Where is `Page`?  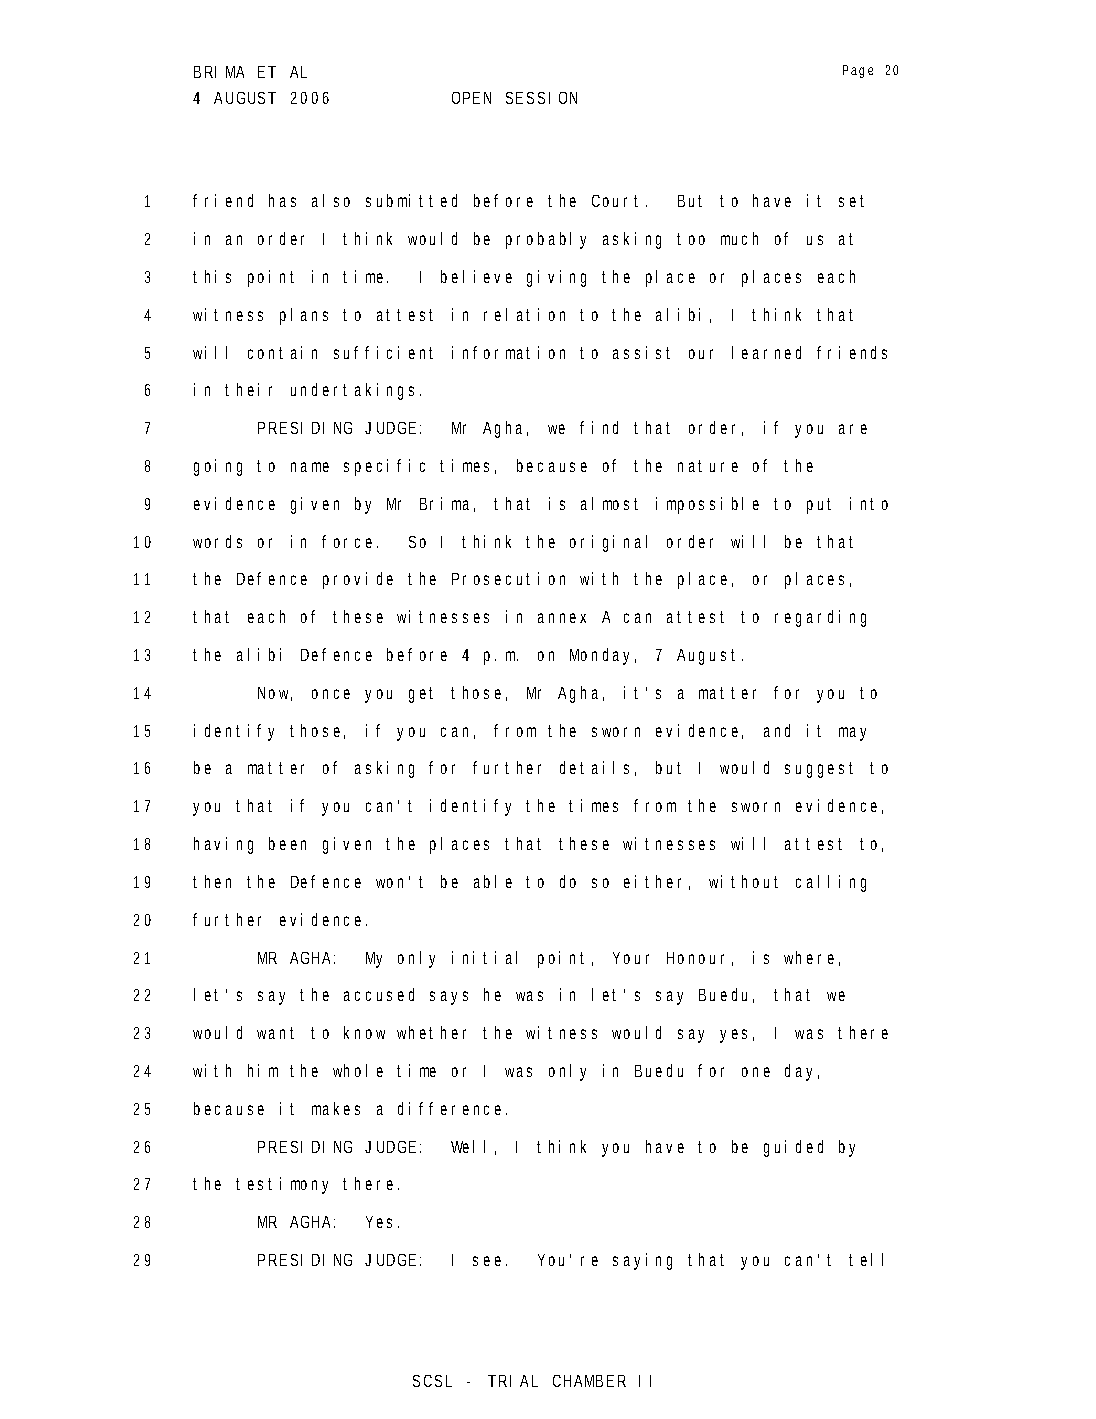 Page is located at coordinates (858, 71).
